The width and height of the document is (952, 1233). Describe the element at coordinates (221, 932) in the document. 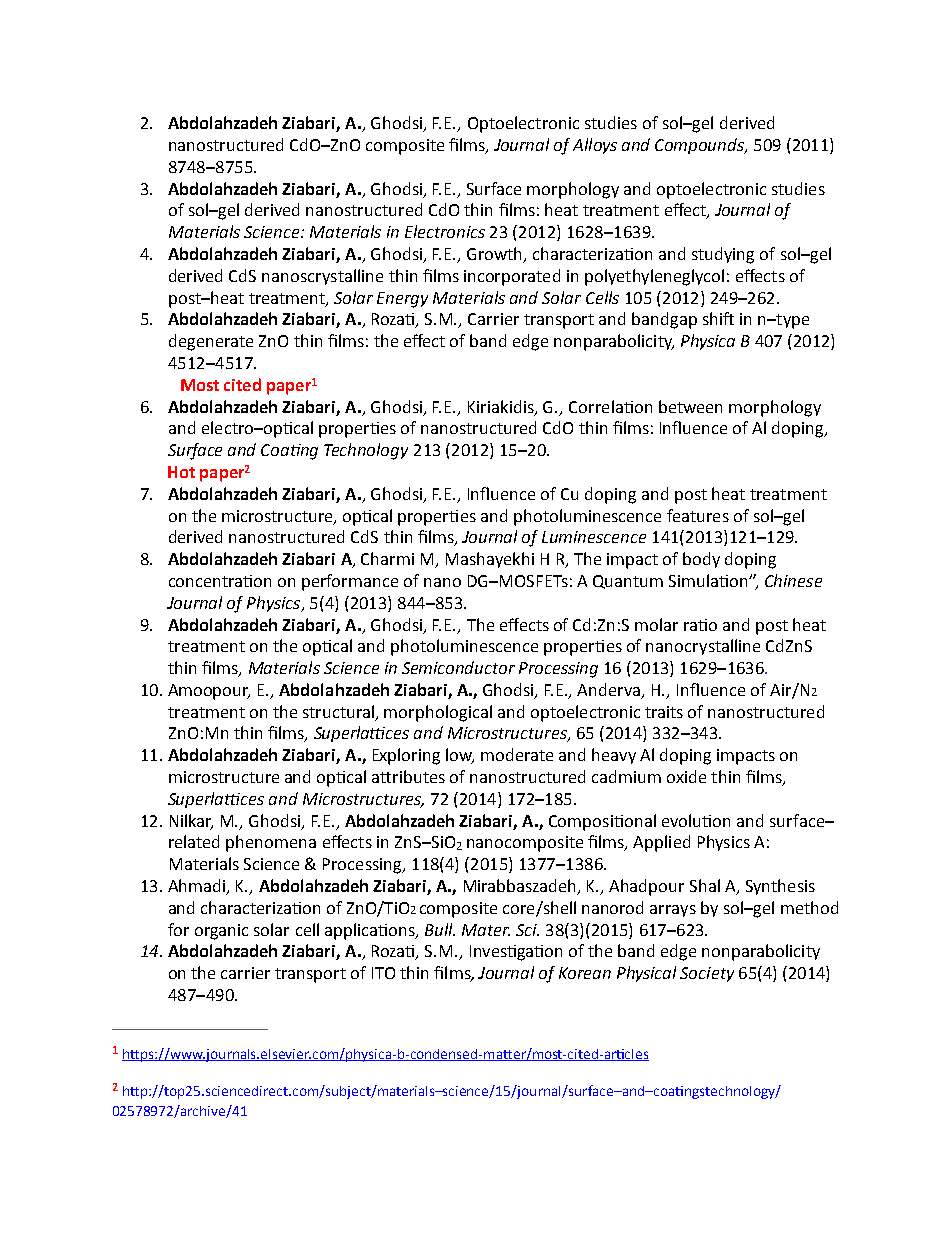

I see `organic` at that location.
